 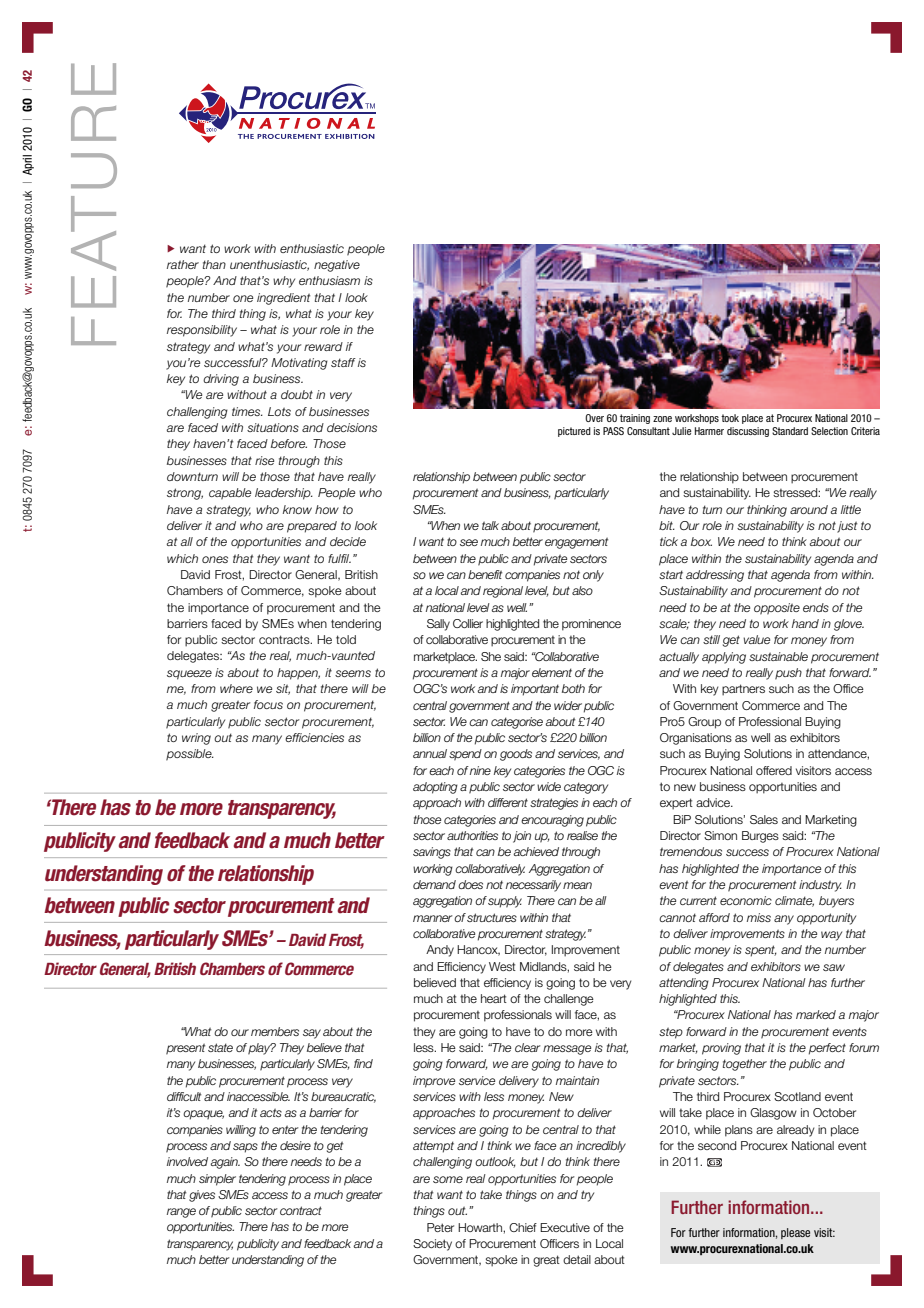 What do you see at coordinates (314, 737) in the screenshot?
I see `efficiencies` at bounding box center [314, 737].
